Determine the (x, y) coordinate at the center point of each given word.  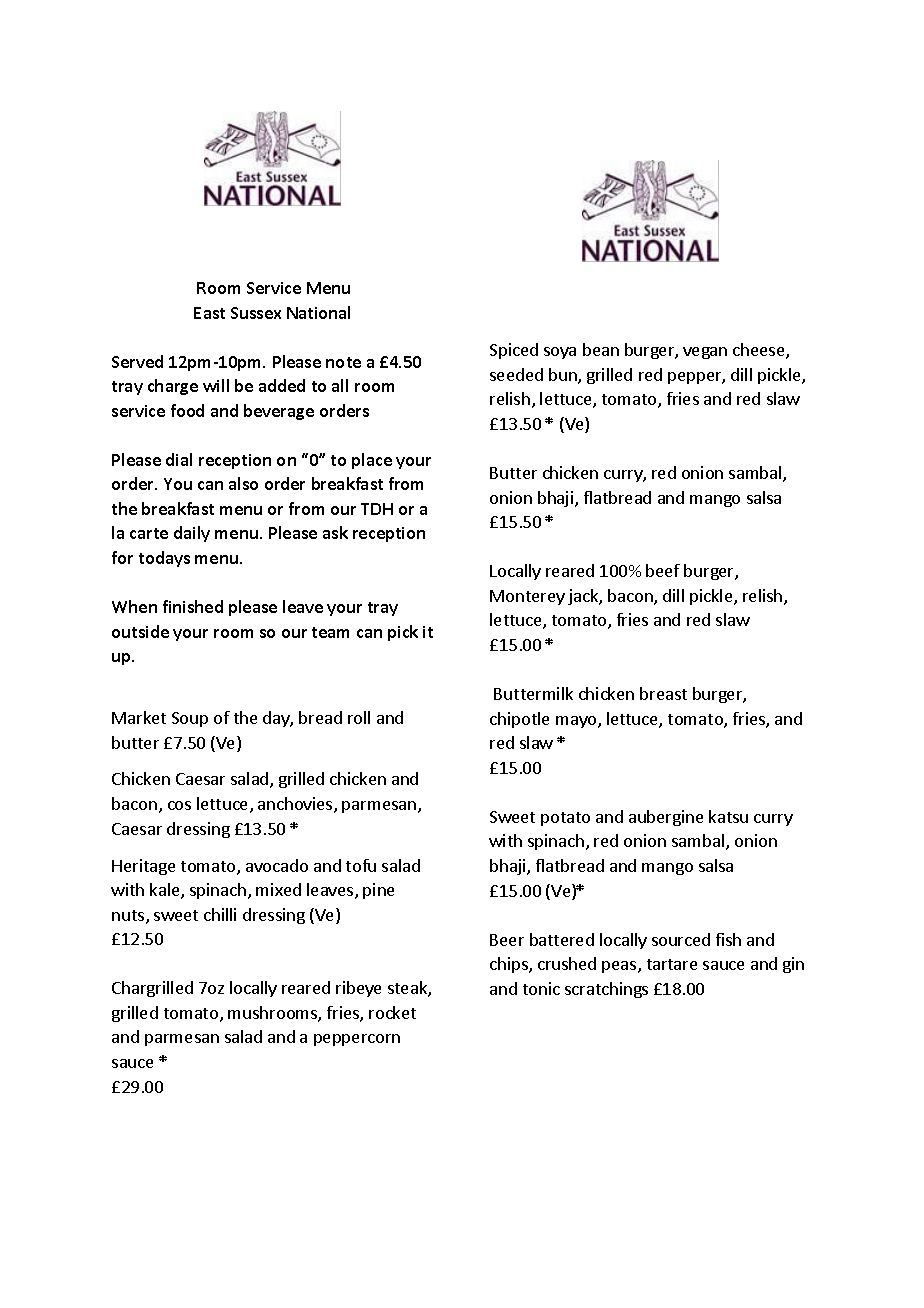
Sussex (256, 313)
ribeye (358, 989)
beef (663, 570)
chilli (220, 914)
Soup (190, 719)
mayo (577, 722)
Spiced (514, 351)
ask (335, 532)
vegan (705, 353)
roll (359, 717)
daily (192, 534)
